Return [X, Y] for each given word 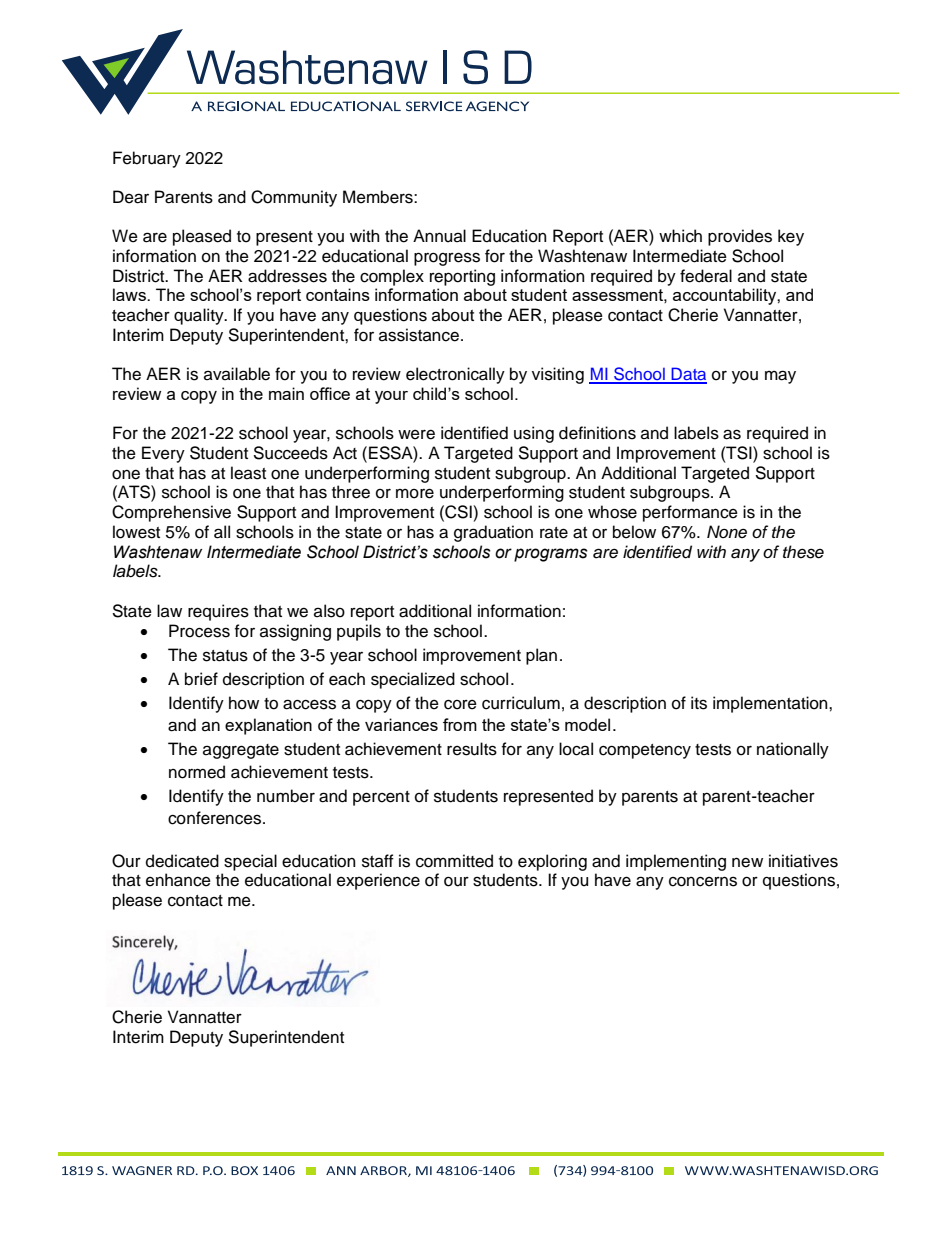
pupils [359, 632]
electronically [455, 375]
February [147, 159]
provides [740, 237]
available [237, 374]
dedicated [182, 861]
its [699, 703]
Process [199, 631]
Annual [439, 236]
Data [688, 375]
